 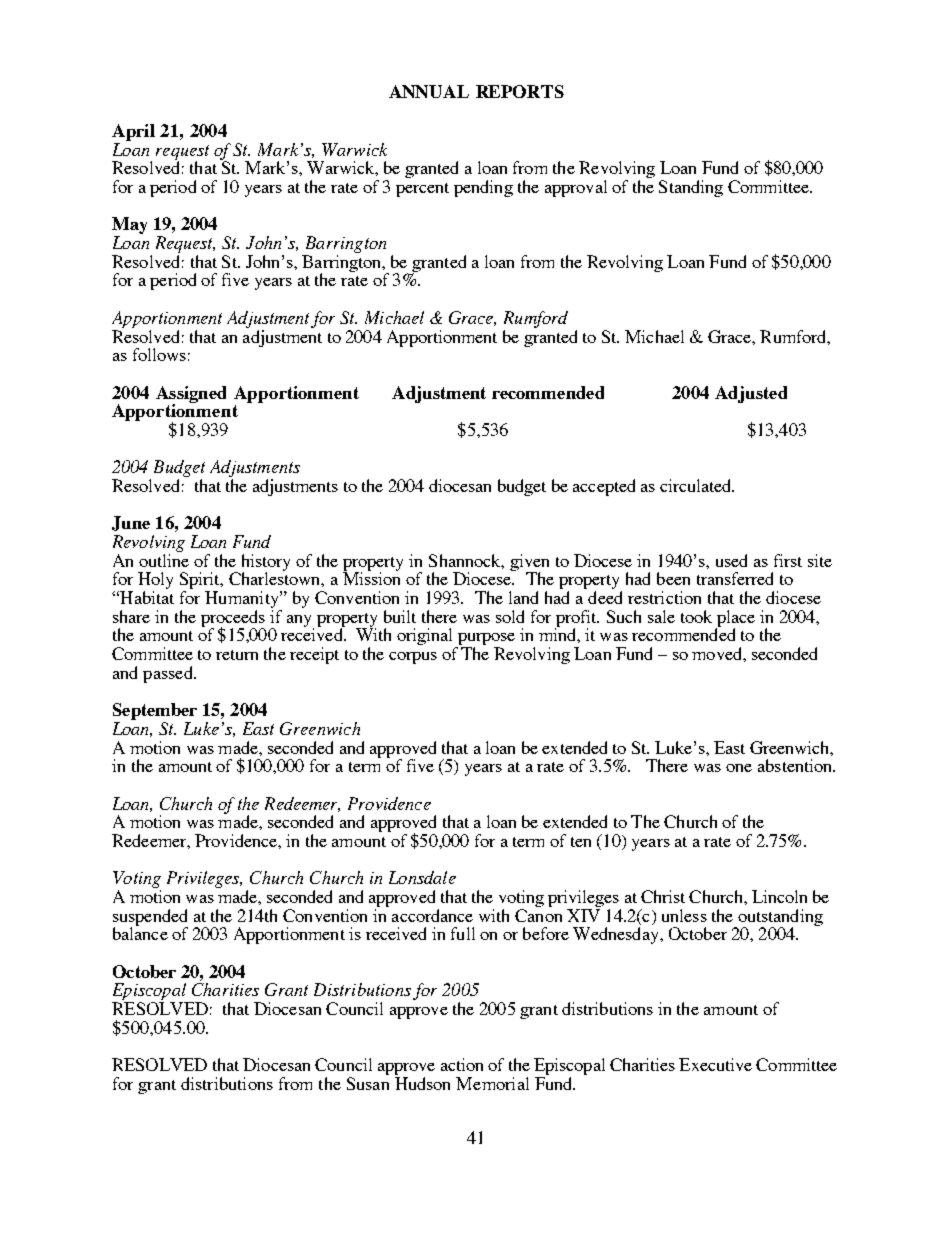 What do you see at coordinates (576, 188) in the screenshot?
I see `approval` at bounding box center [576, 188].
